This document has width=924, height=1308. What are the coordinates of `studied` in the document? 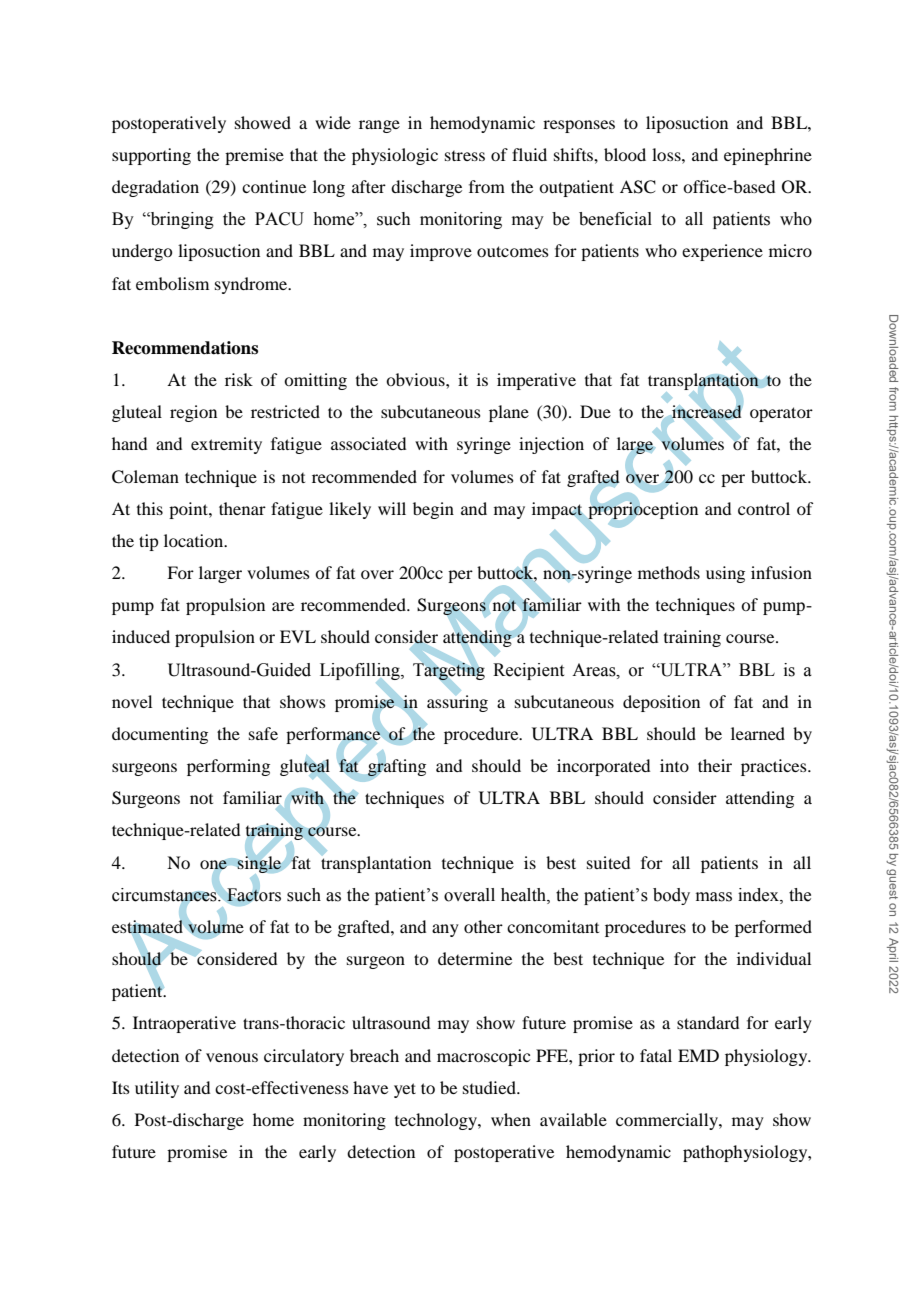 It's located at (490, 1087).
